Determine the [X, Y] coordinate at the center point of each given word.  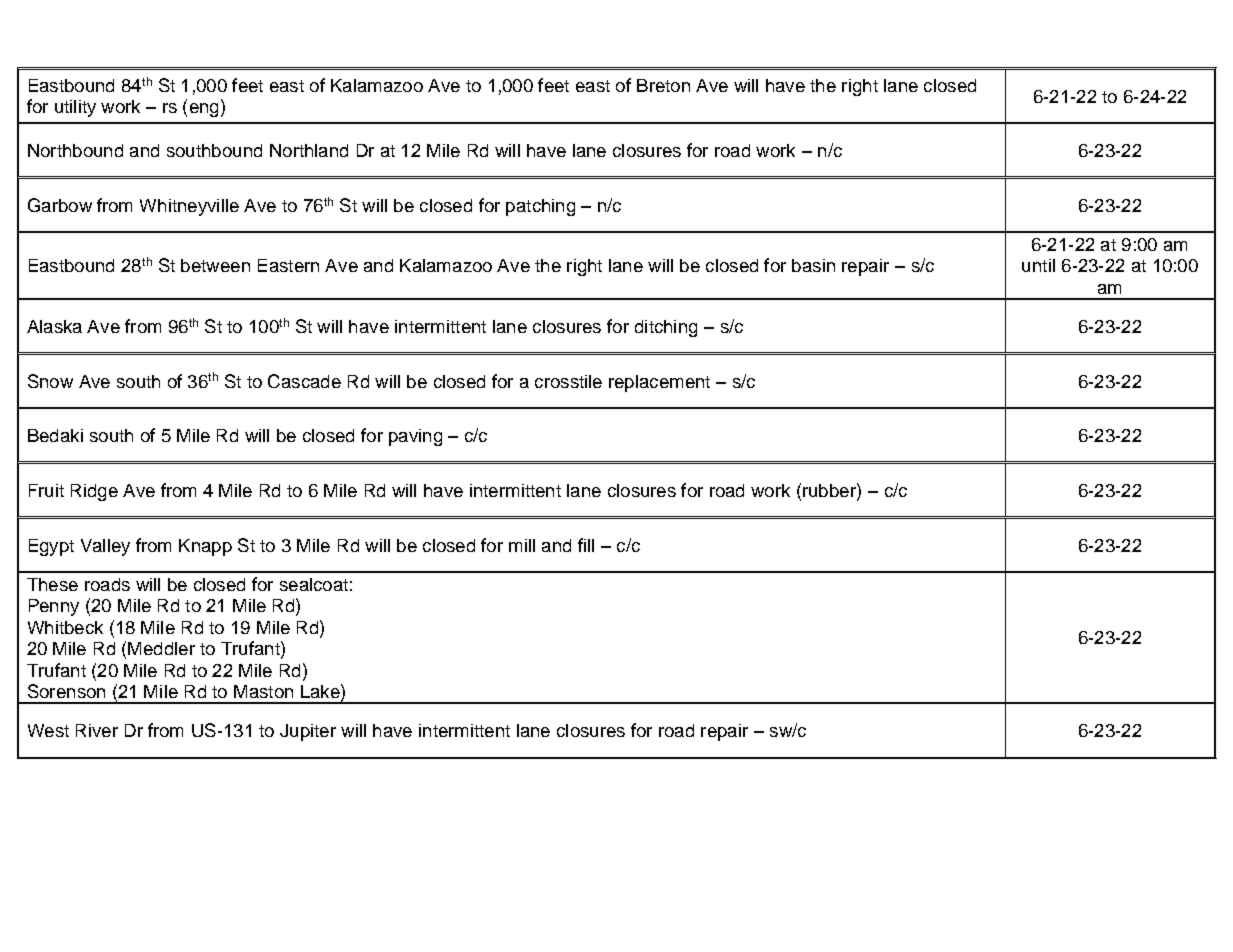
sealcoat [314, 584]
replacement [659, 383]
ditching [666, 328]
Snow [50, 381]
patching [540, 207]
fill [586, 545]
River [97, 730]
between [215, 265]
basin [813, 265]
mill [522, 545]
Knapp [205, 547]
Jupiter [308, 732]
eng [204, 110]
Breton [663, 85]
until [1038, 265]
